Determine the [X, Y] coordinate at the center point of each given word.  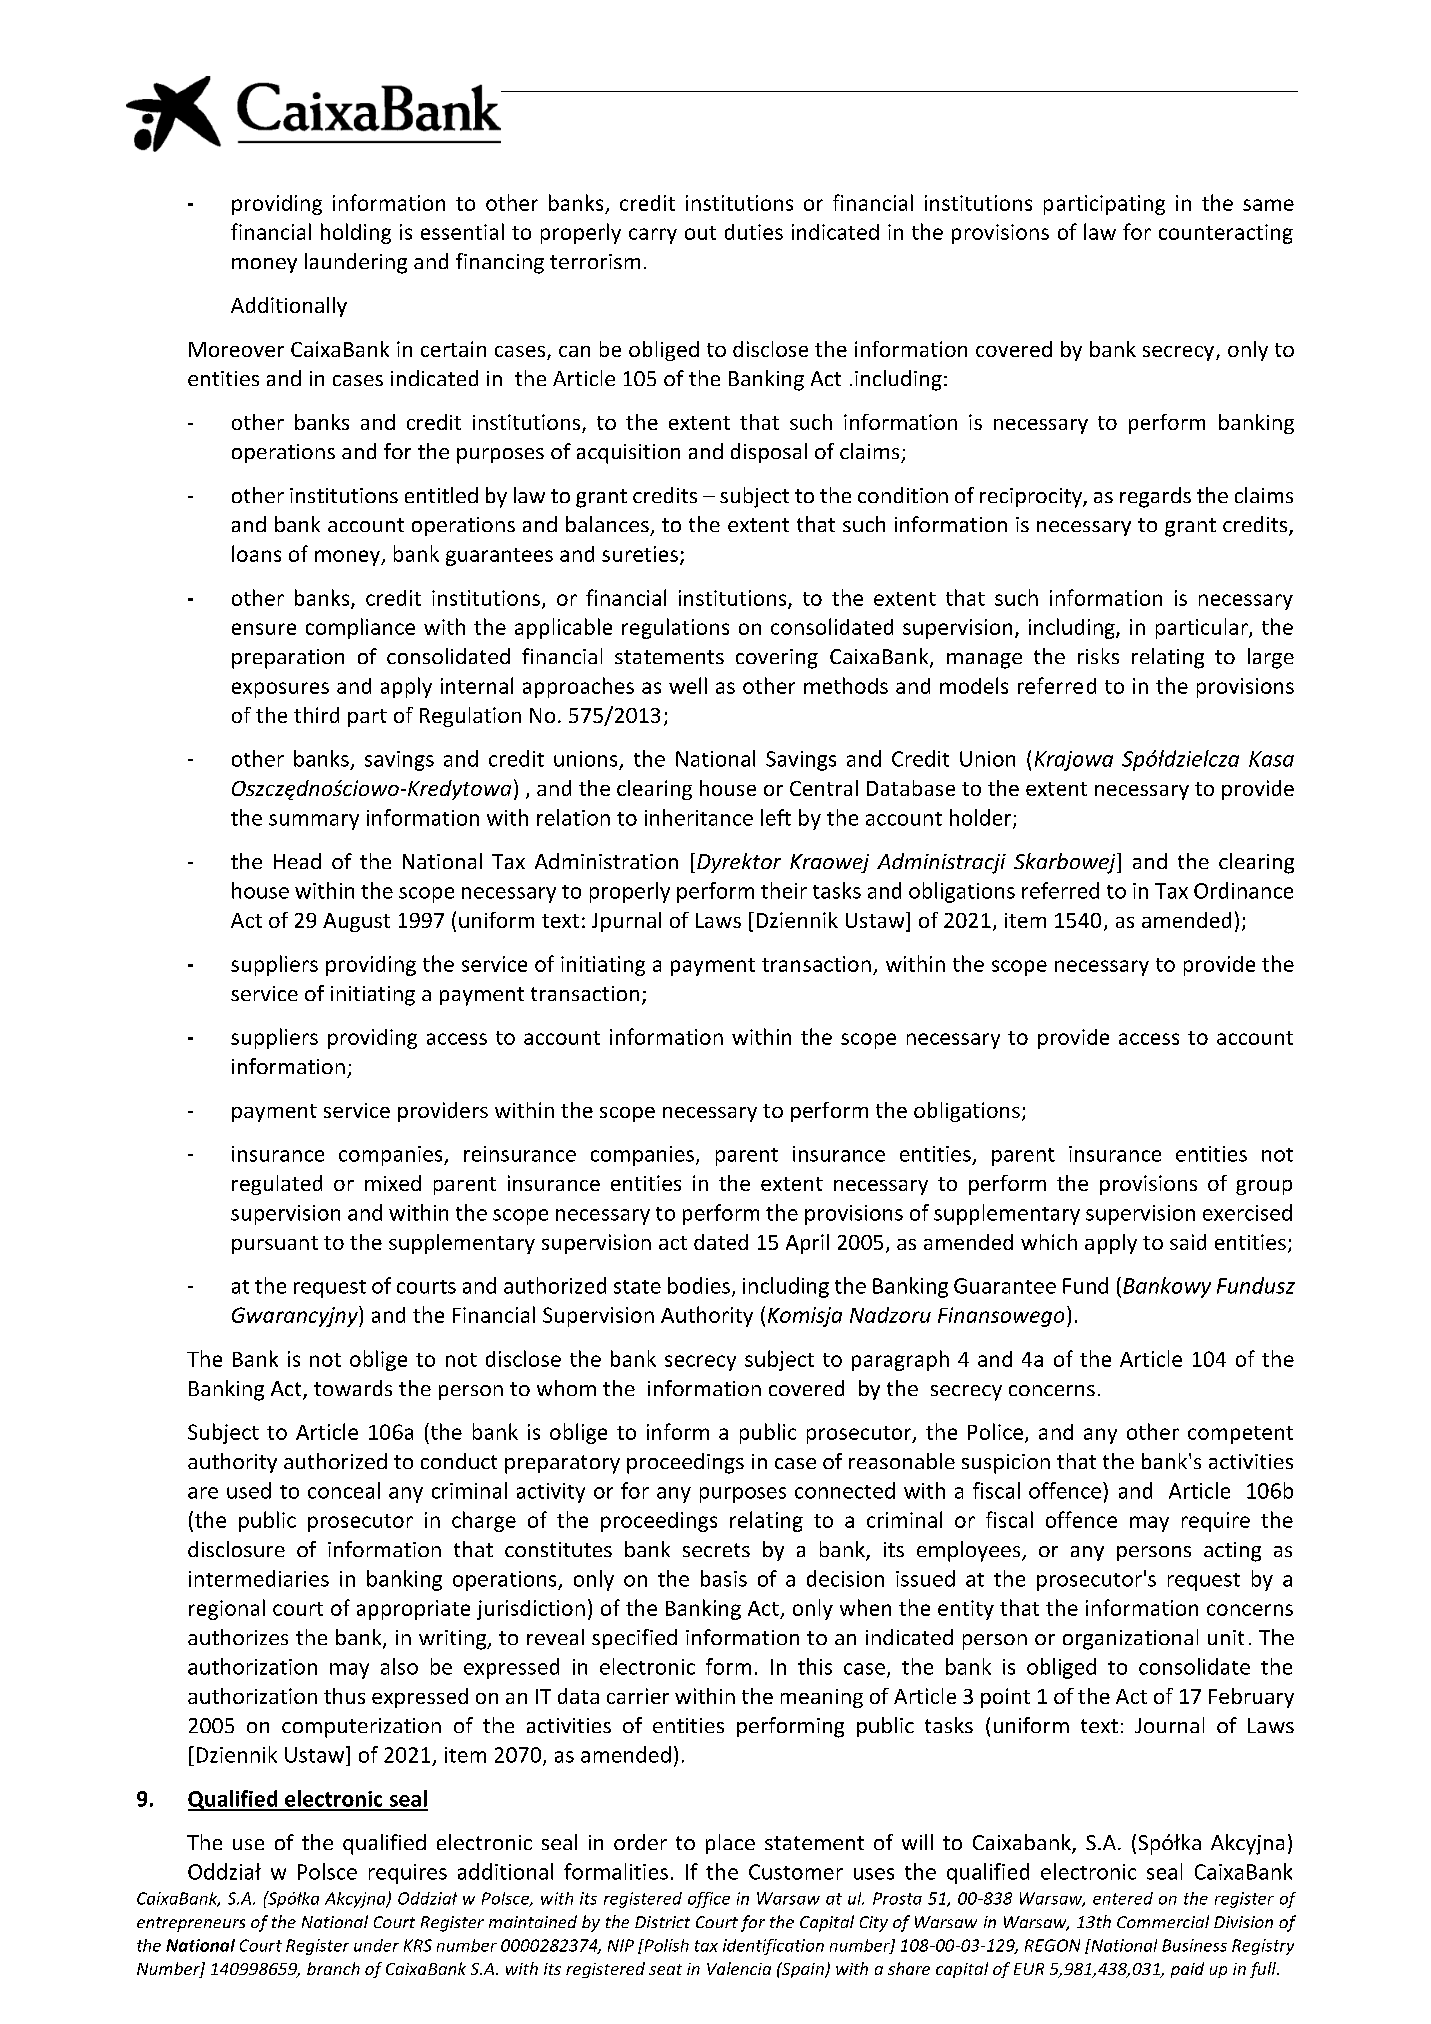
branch [333, 1968]
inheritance [699, 817]
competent [1240, 1435]
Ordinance [1243, 890]
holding [356, 233]
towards [353, 1388]
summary [314, 822]
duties [754, 232]
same [1268, 205]
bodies [699, 1285]
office [709, 1900]
